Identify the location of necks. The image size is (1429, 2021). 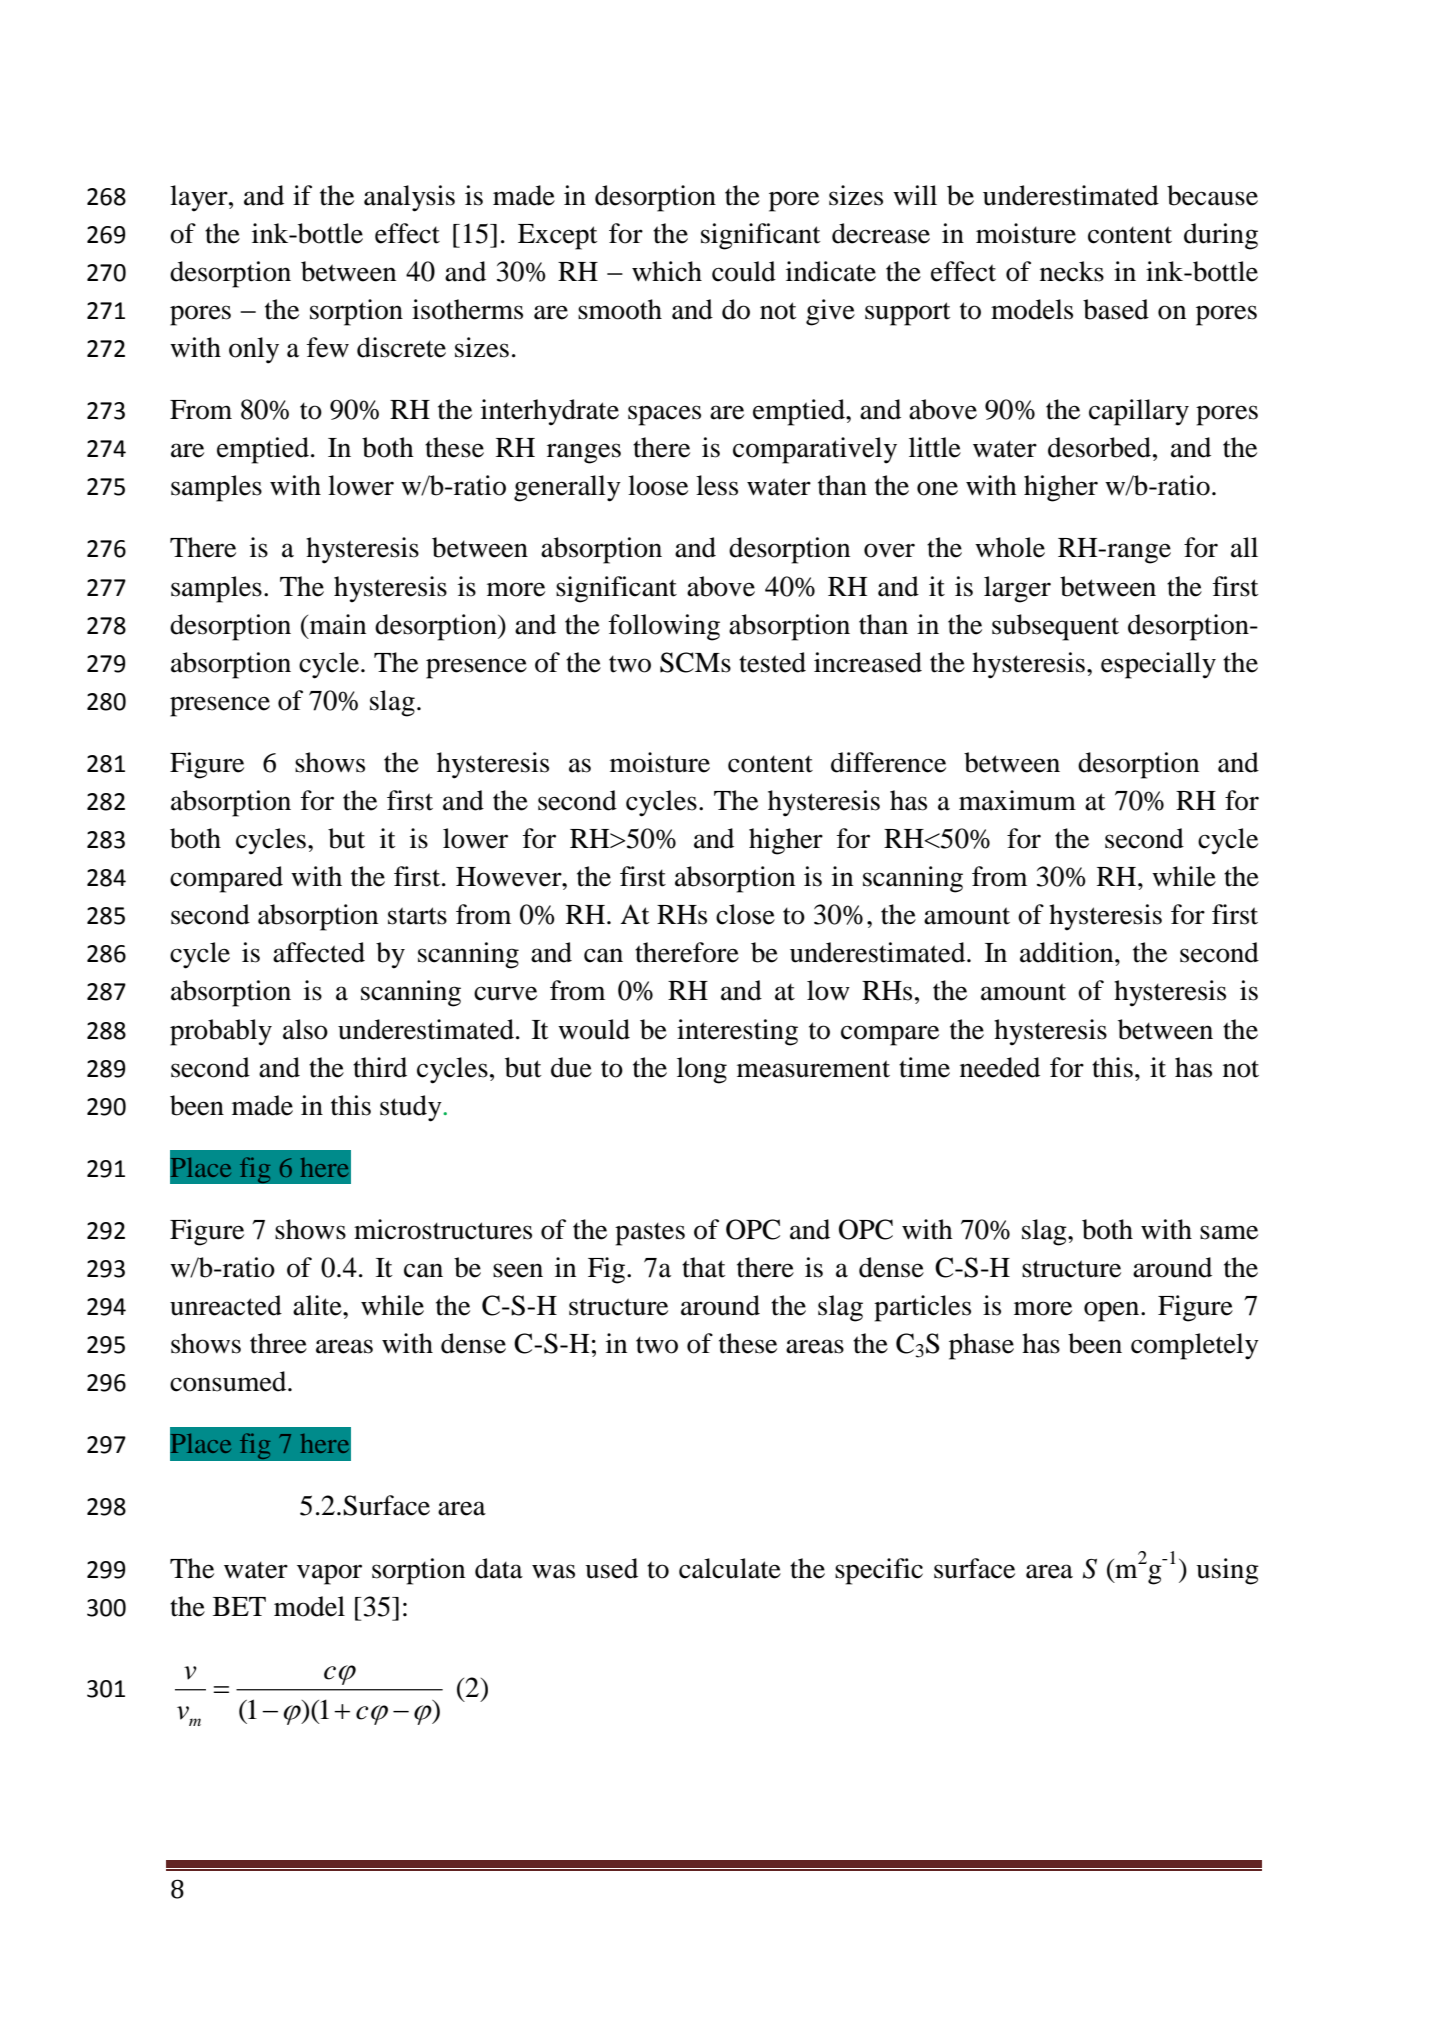
(1072, 271).
